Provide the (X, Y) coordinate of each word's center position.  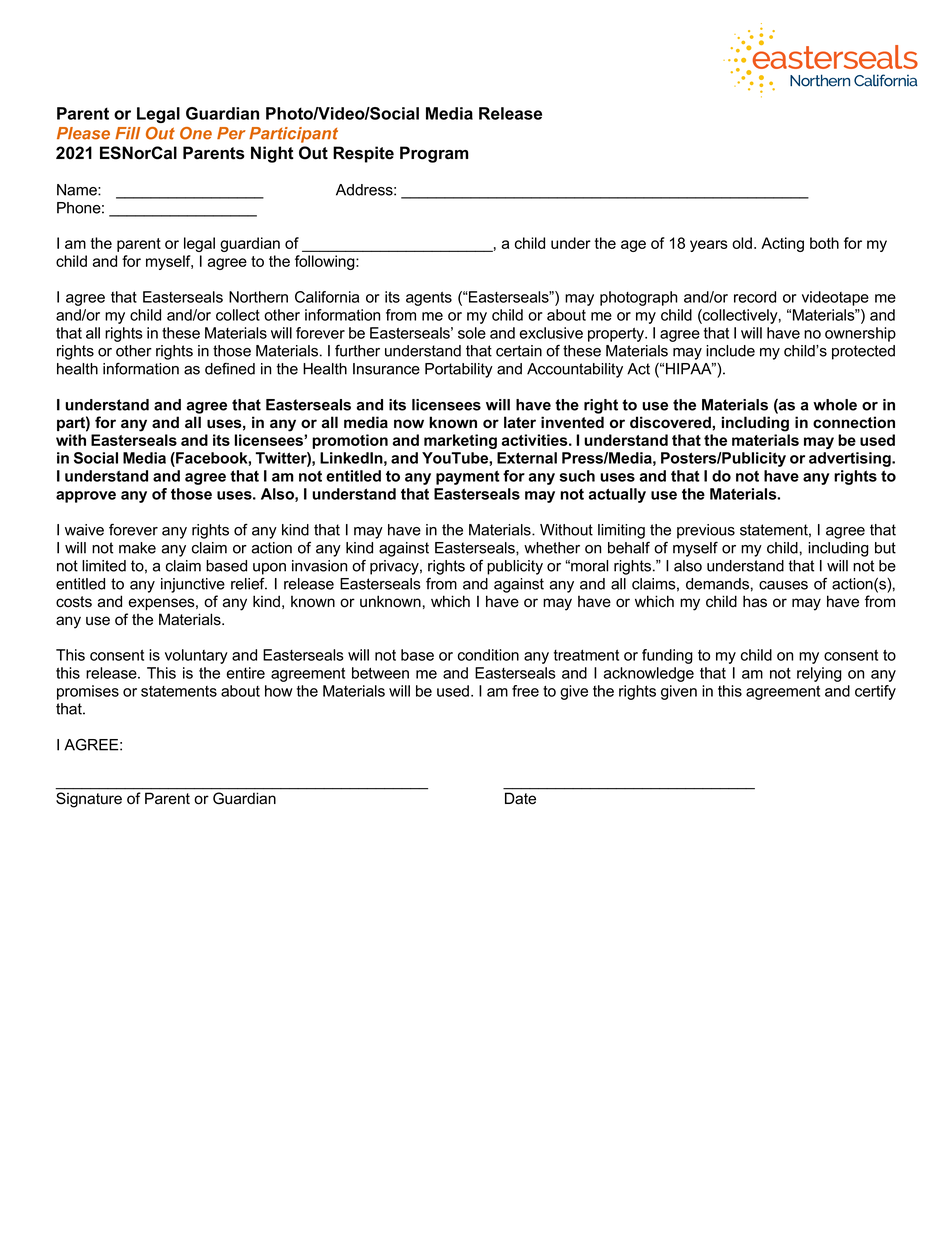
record (755, 297)
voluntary (196, 656)
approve (86, 497)
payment (468, 477)
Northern (258, 297)
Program (434, 154)
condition (488, 655)
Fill (127, 133)
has (755, 601)
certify (875, 692)
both (824, 243)
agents (429, 299)
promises (88, 692)
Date (520, 798)
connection (854, 422)
